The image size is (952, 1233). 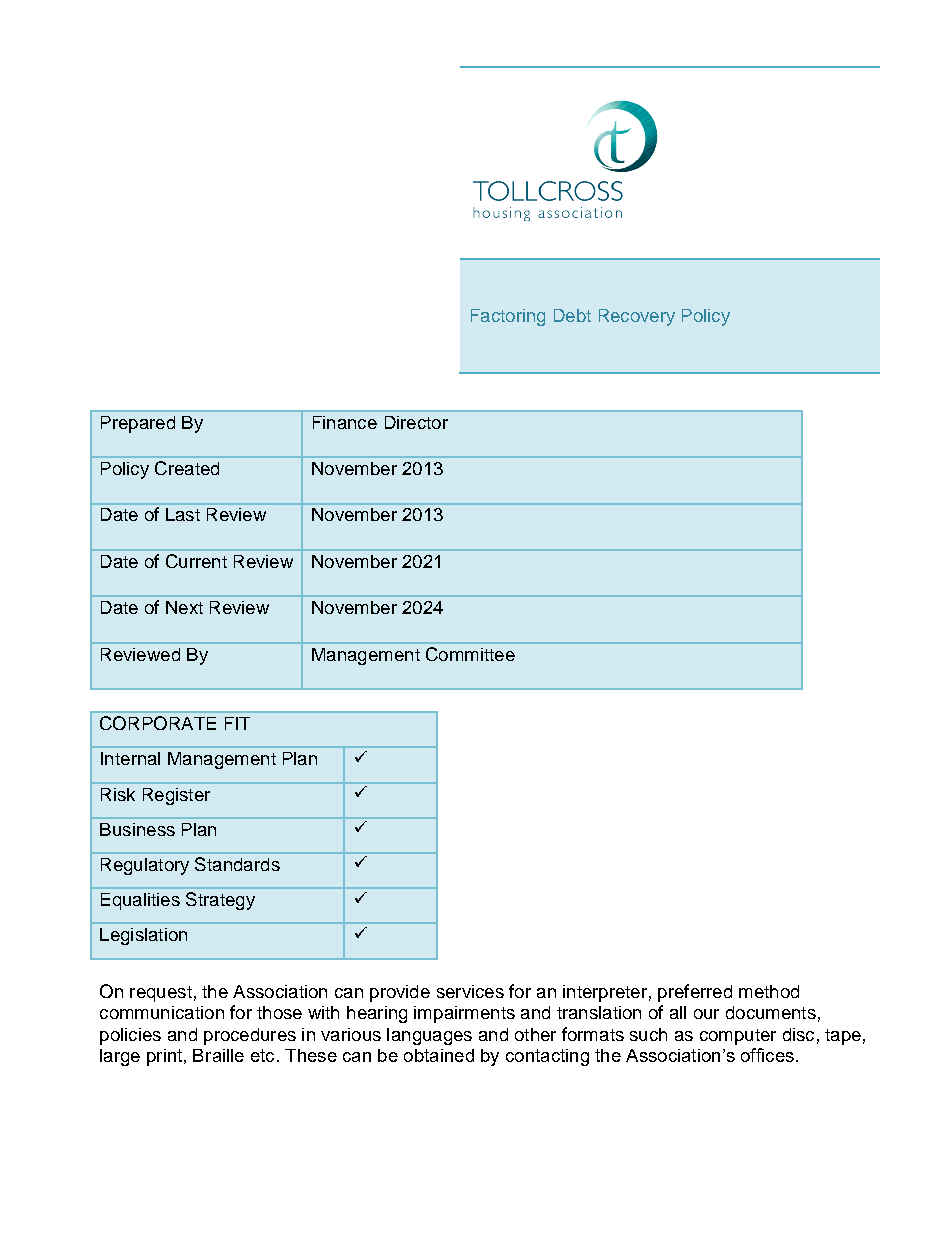 I want to click on Director, so click(x=416, y=422).
